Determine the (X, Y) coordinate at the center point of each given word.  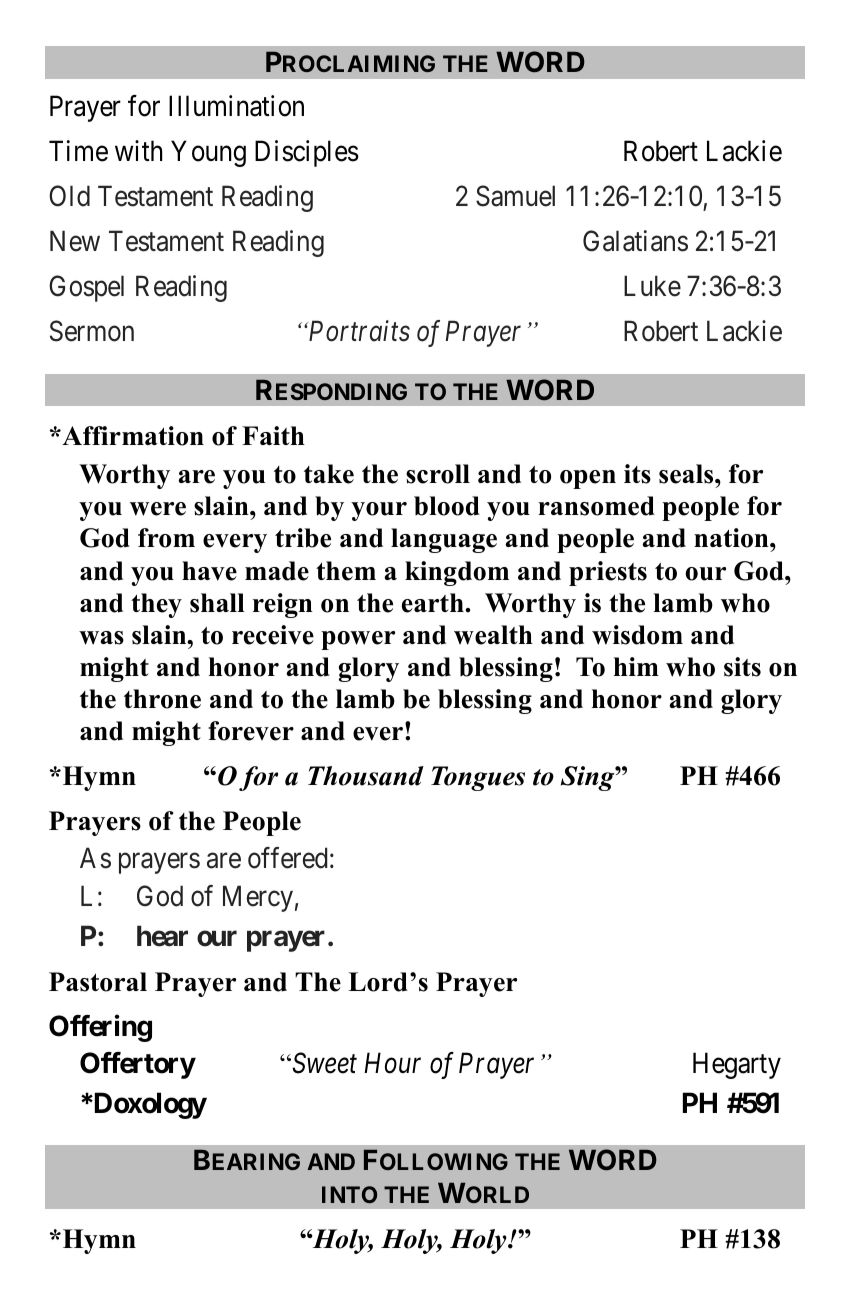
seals (687, 474)
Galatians (635, 241)
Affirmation (132, 436)
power (358, 640)
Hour (392, 1063)
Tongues (478, 778)
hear (162, 936)
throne (162, 699)
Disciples (307, 153)
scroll (438, 474)
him (636, 666)
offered (287, 858)
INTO (349, 1194)
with (139, 150)
